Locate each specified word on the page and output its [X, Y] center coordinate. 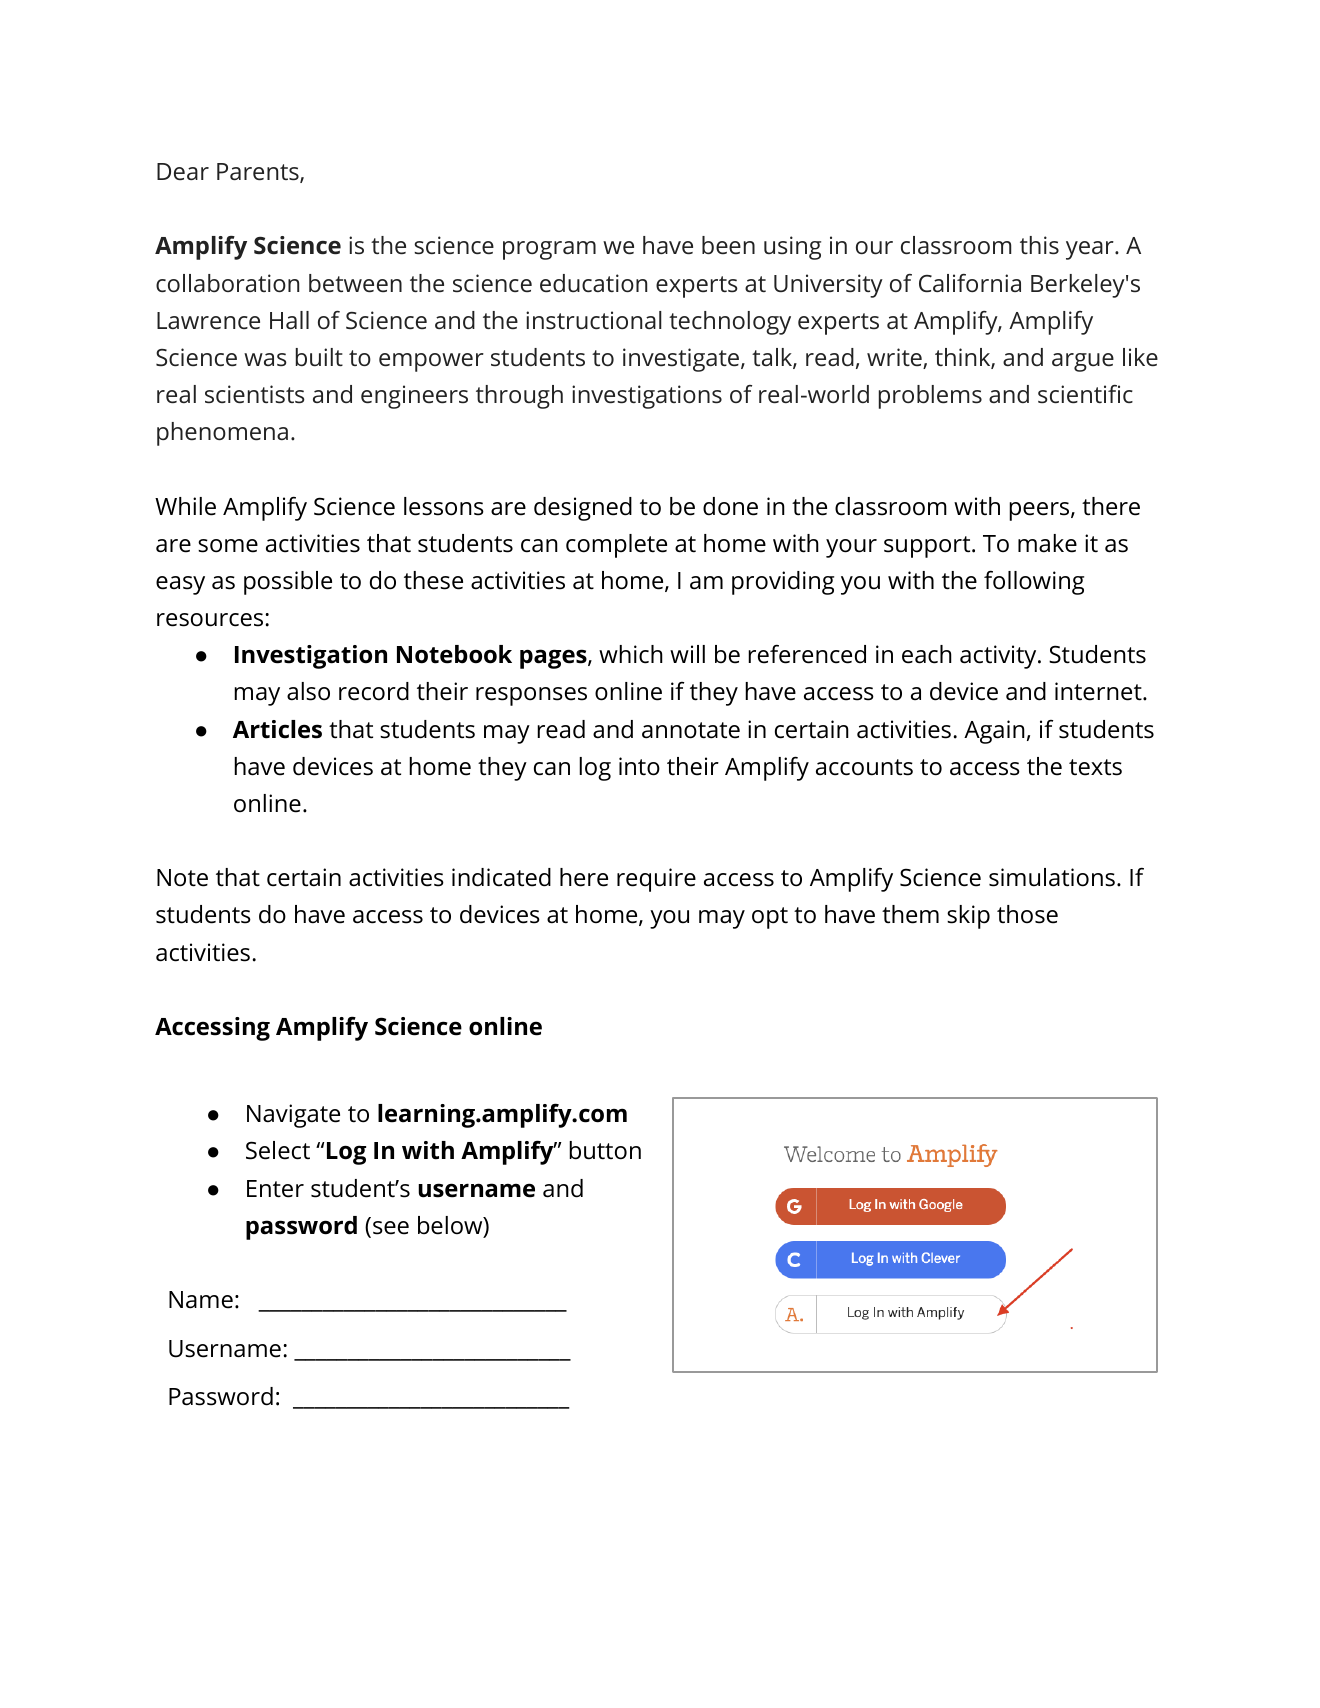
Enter [275, 1189]
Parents [259, 173]
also [308, 691]
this [1039, 245]
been [728, 245]
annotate [691, 730]
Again [994, 732]
